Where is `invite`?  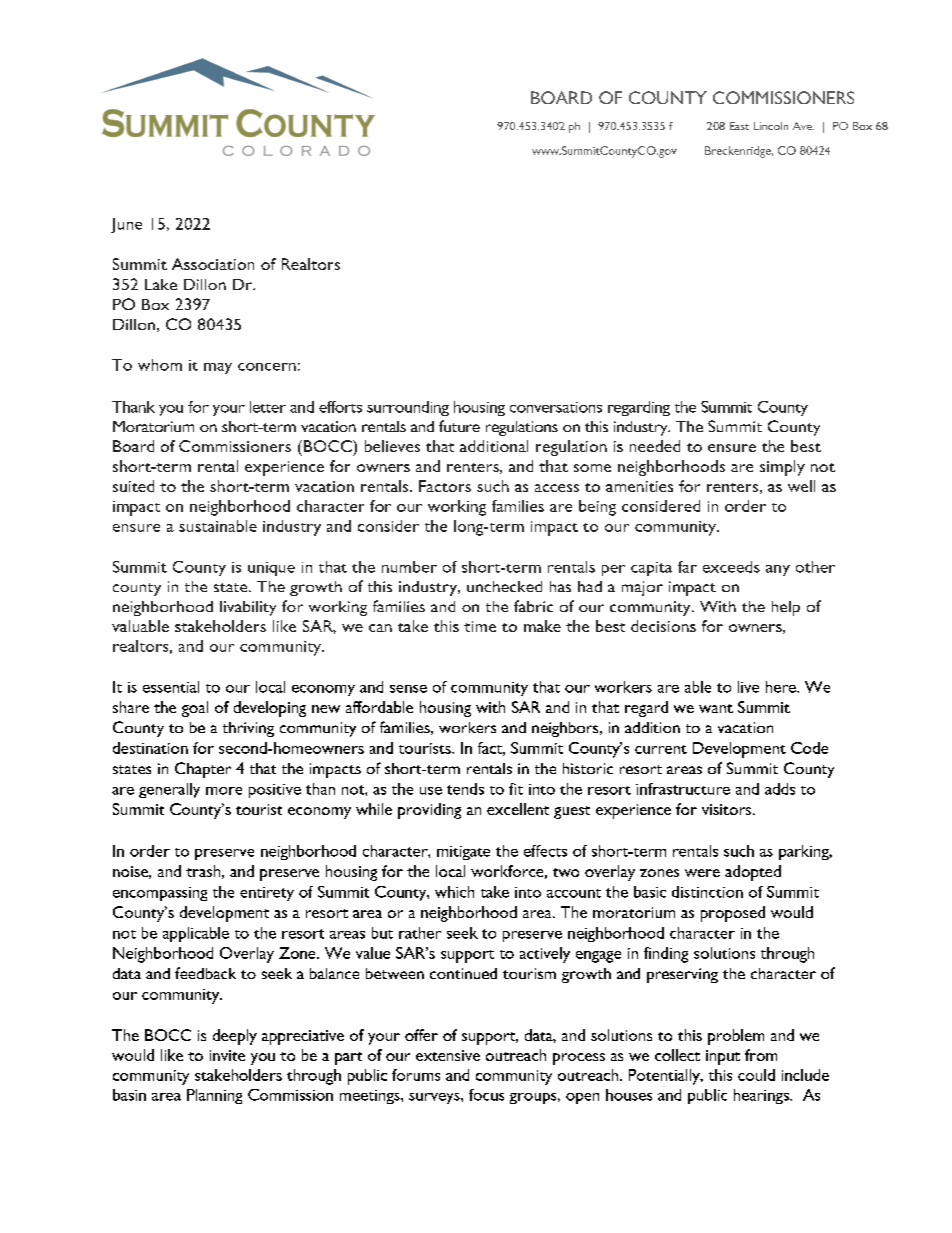 invite is located at coordinates (227, 1055).
